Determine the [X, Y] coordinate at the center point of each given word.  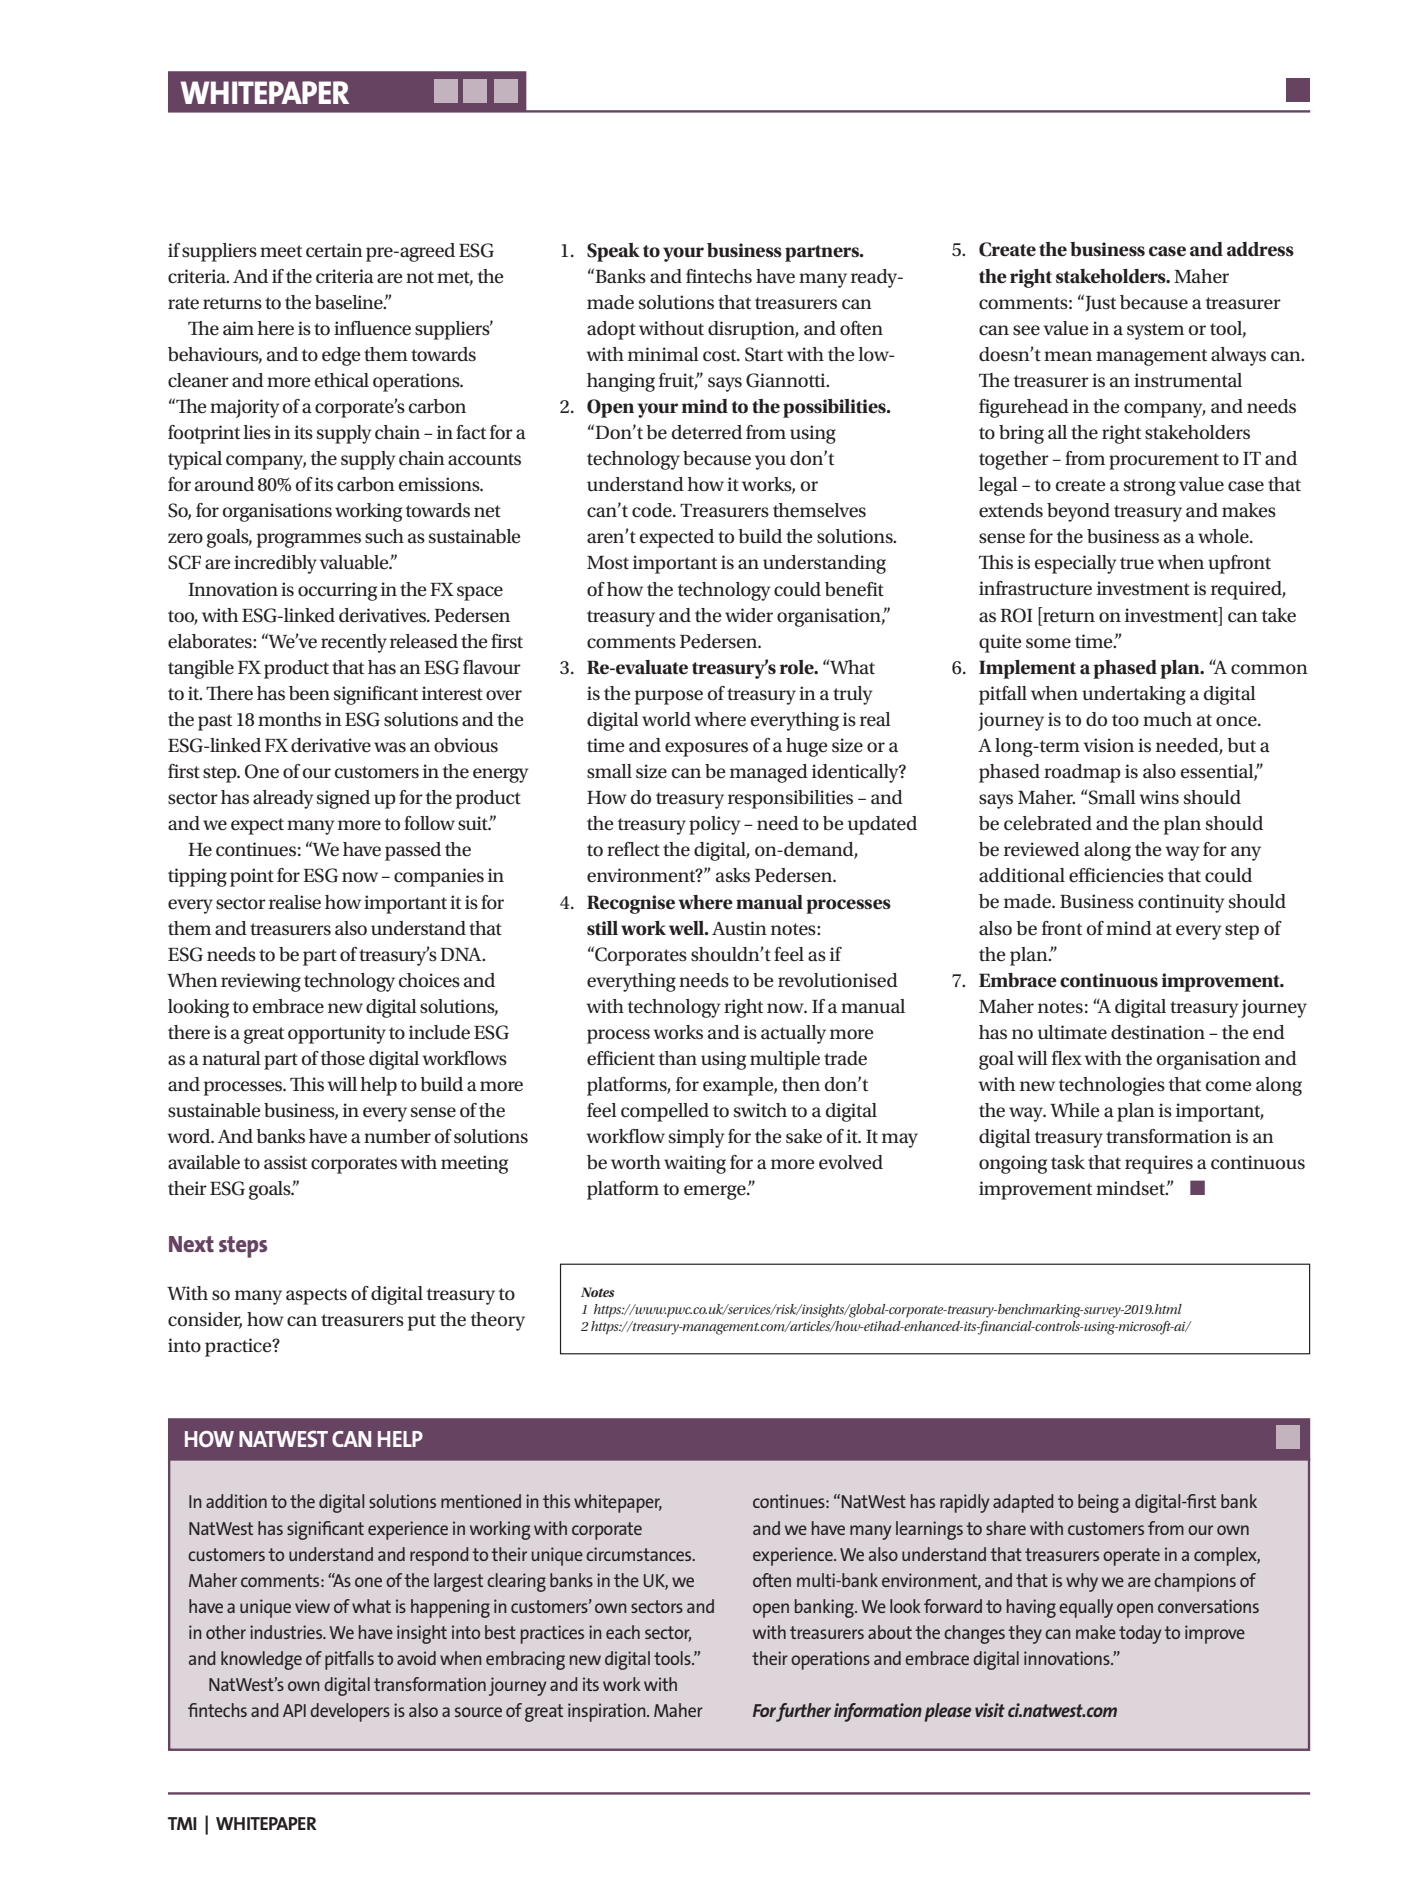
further [802, 1712]
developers [350, 1712]
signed [343, 799]
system [1155, 331]
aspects [316, 1296]
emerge [716, 1192]
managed [769, 773]
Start [764, 354]
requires [1159, 1164]
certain [334, 250]
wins [1159, 797]
